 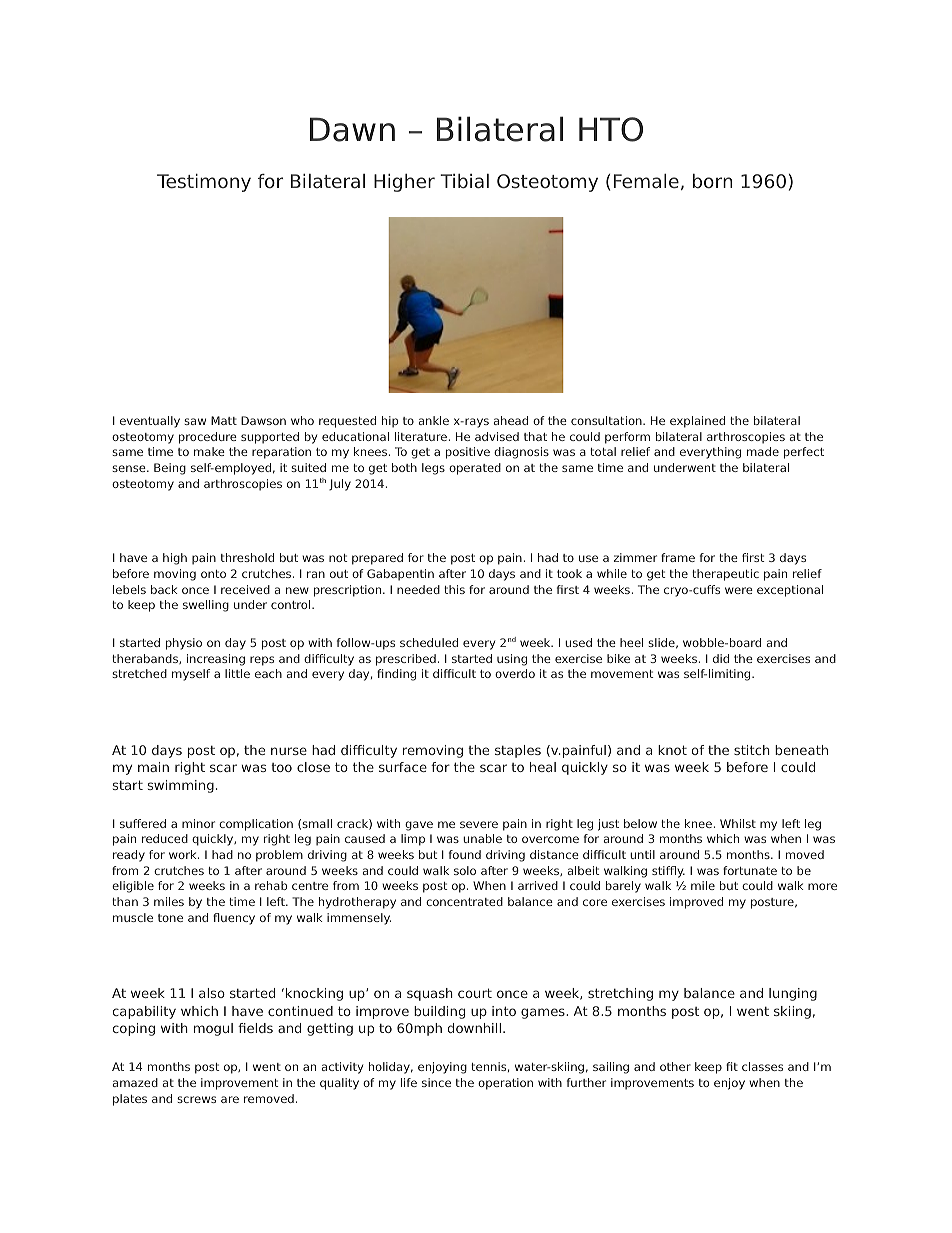 What do you see at coordinates (725, 575) in the screenshot?
I see `therapeutic` at bounding box center [725, 575].
